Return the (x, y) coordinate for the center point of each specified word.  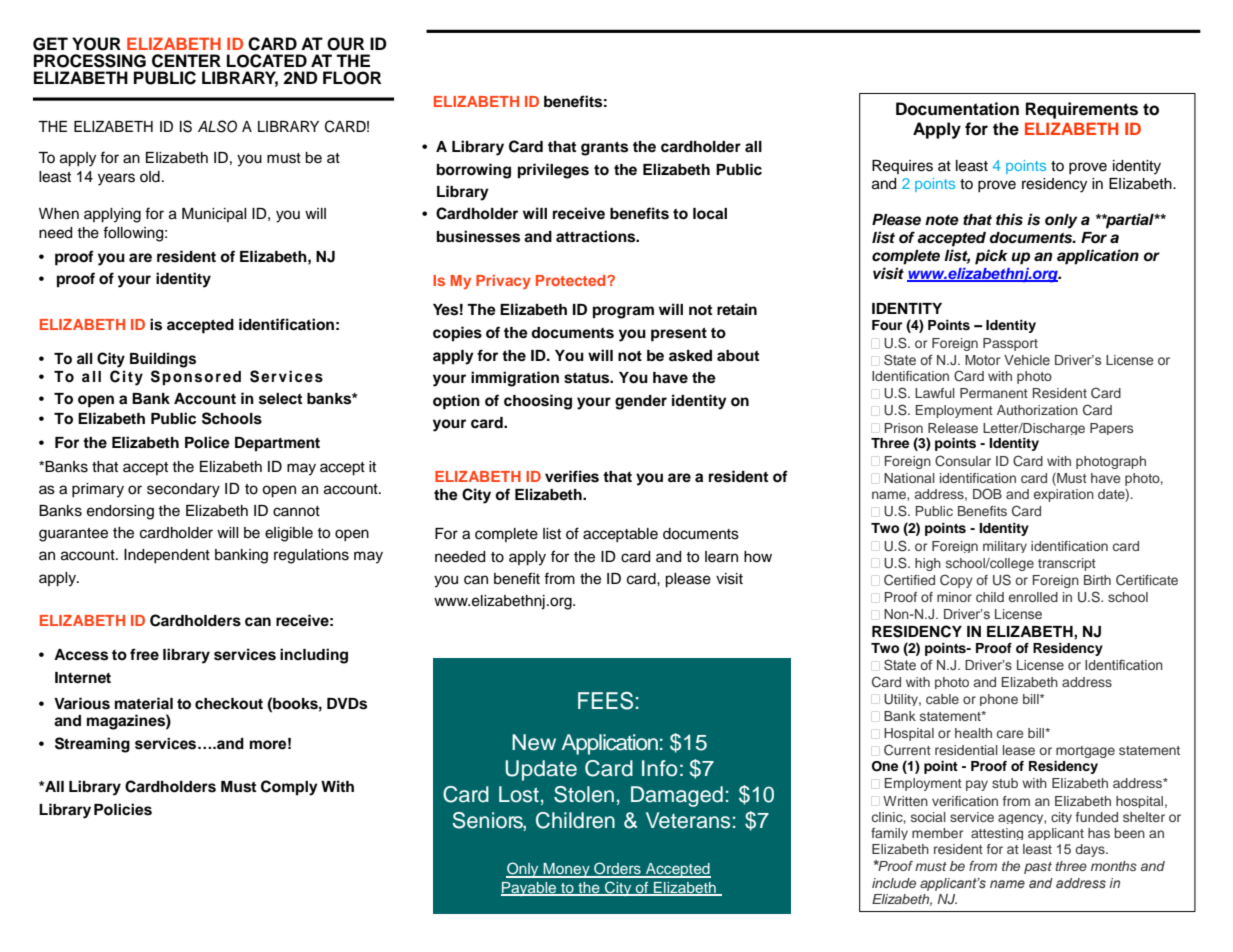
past (1038, 868)
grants (604, 149)
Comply (289, 788)
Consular (963, 461)
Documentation (957, 109)
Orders (617, 869)
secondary (183, 490)
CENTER (186, 61)
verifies (572, 476)
